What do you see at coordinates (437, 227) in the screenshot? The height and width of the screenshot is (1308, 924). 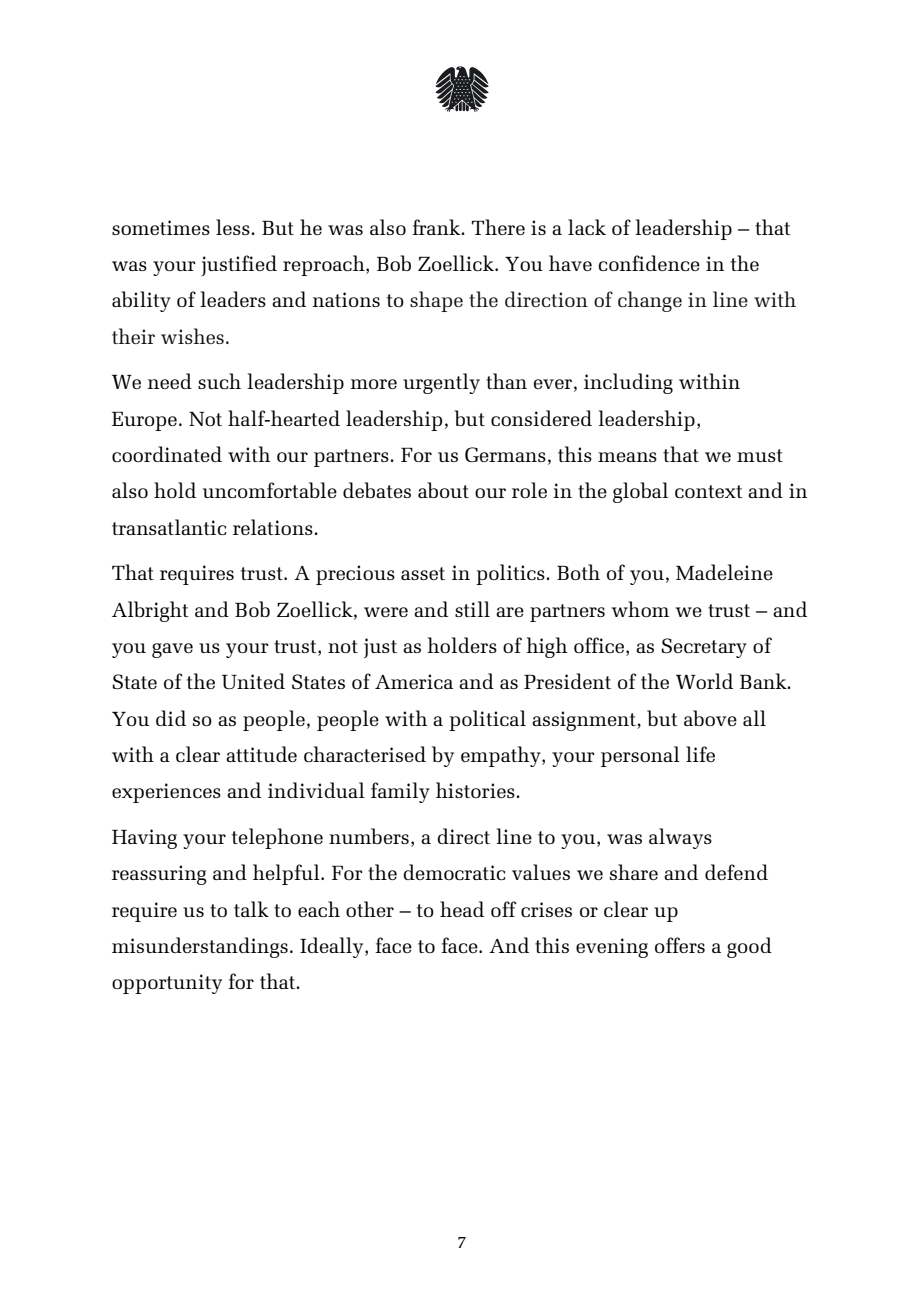 I see `frank` at bounding box center [437, 227].
